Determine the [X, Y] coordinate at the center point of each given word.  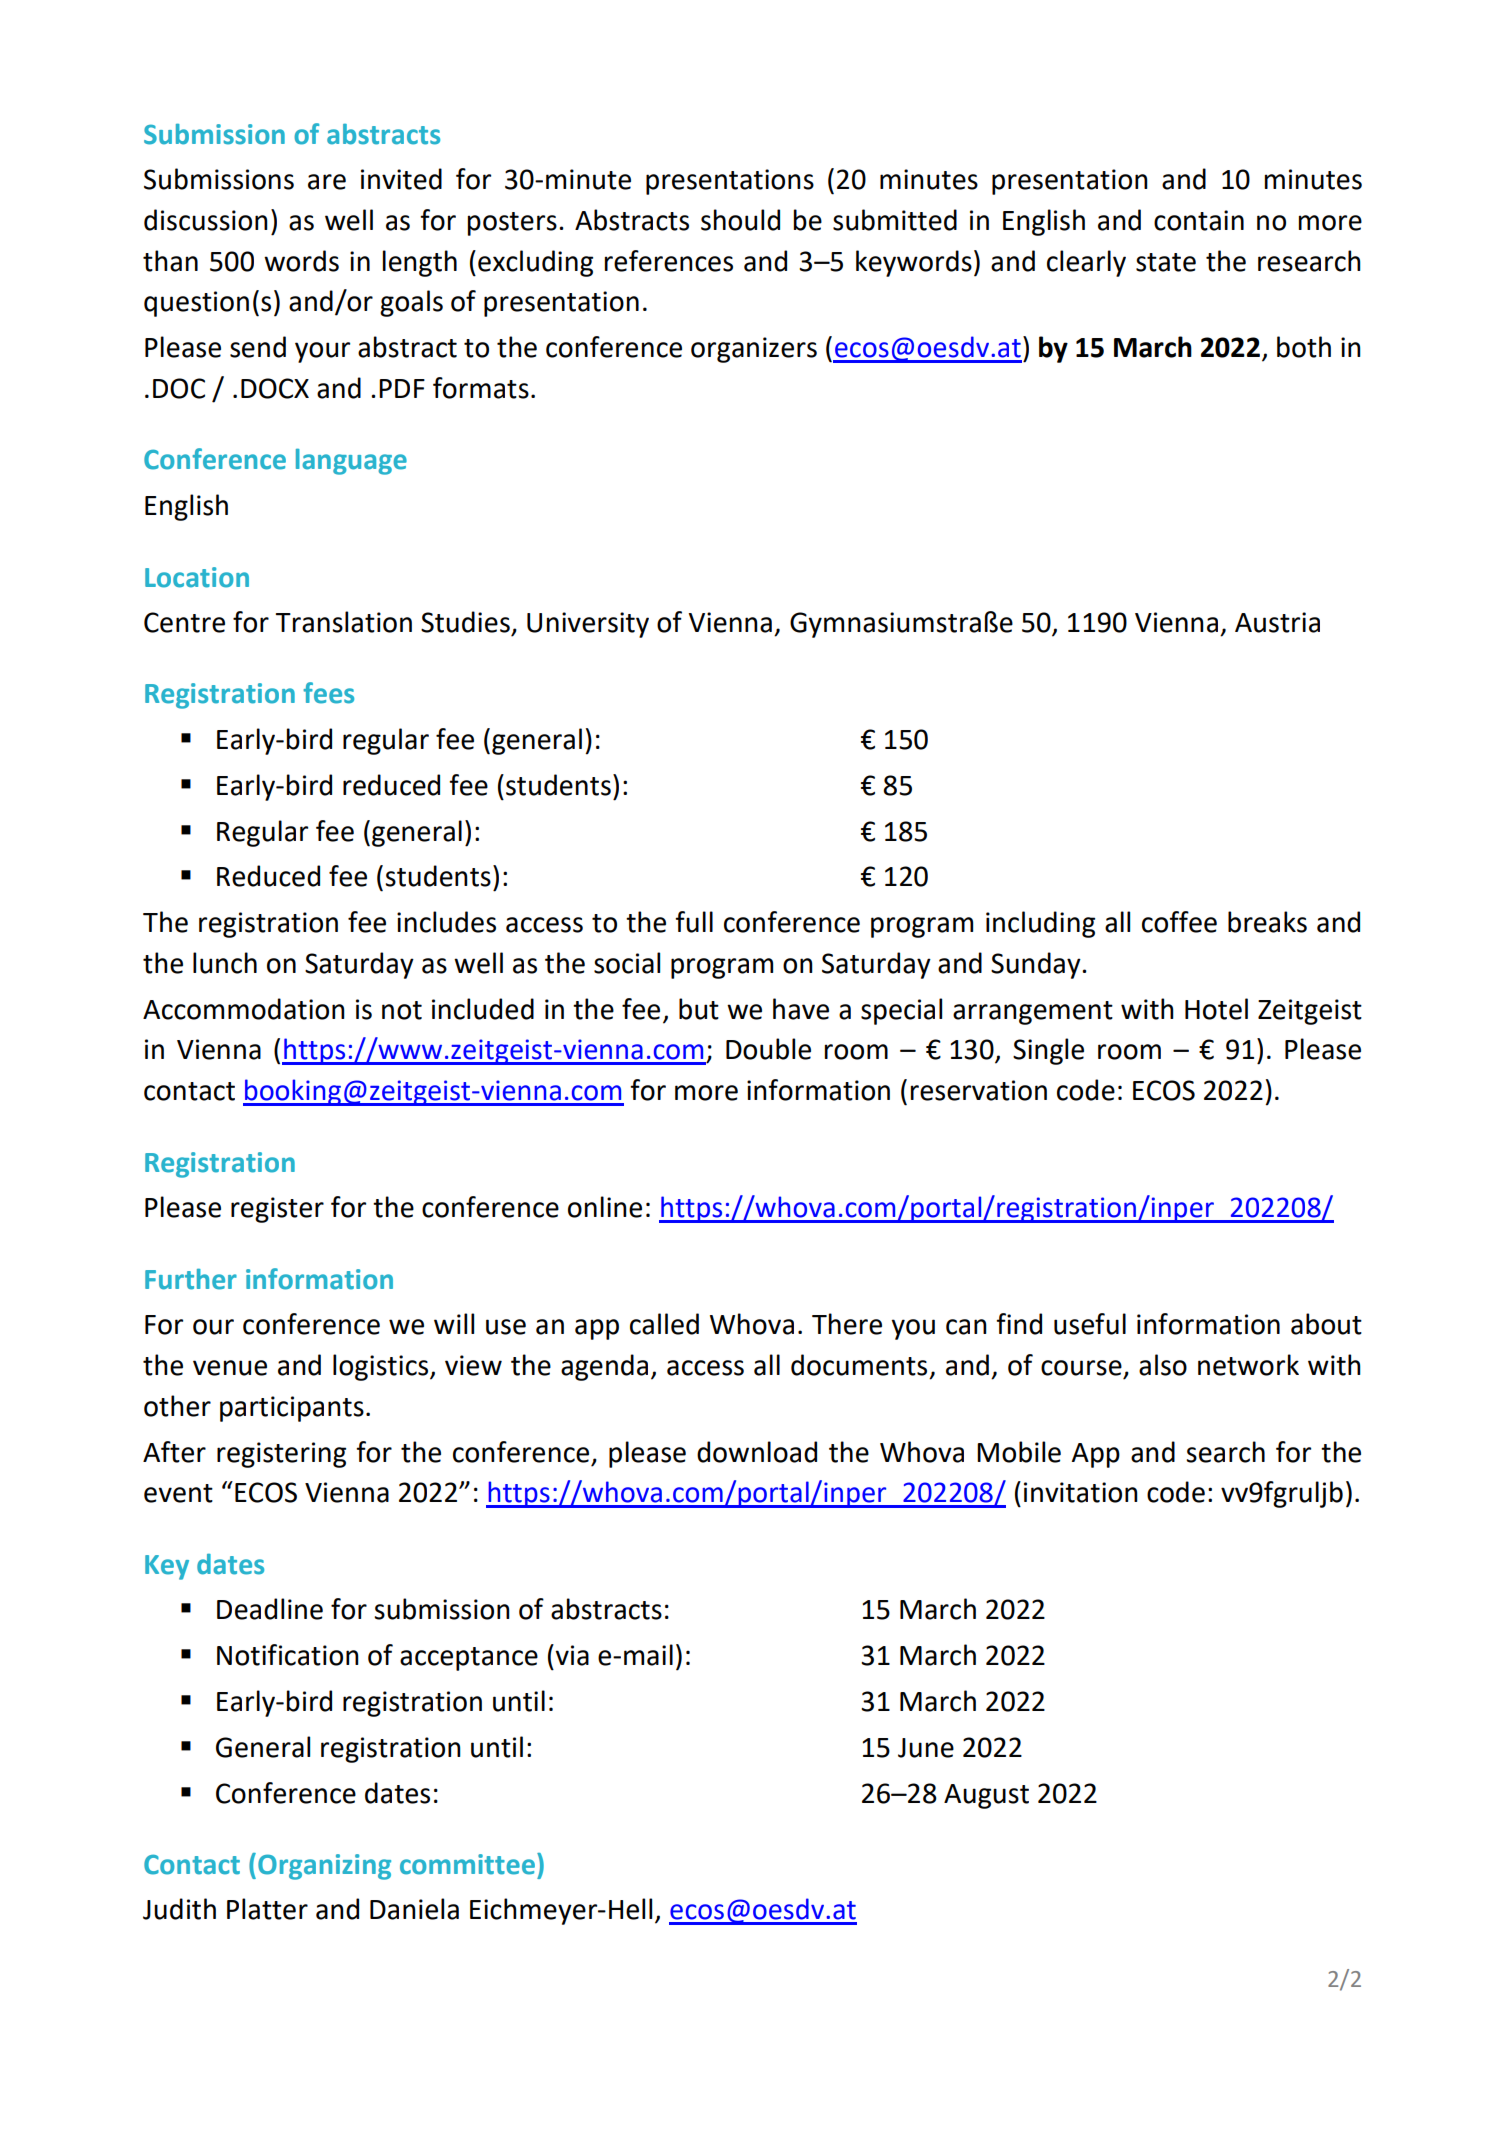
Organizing [324, 1867]
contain [1199, 220]
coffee [1179, 922]
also [1163, 1365]
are [327, 182]
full [694, 922]
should [740, 220]
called [664, 1324]
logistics [382, 1367]
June [926, 1748]
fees [328, 693]
